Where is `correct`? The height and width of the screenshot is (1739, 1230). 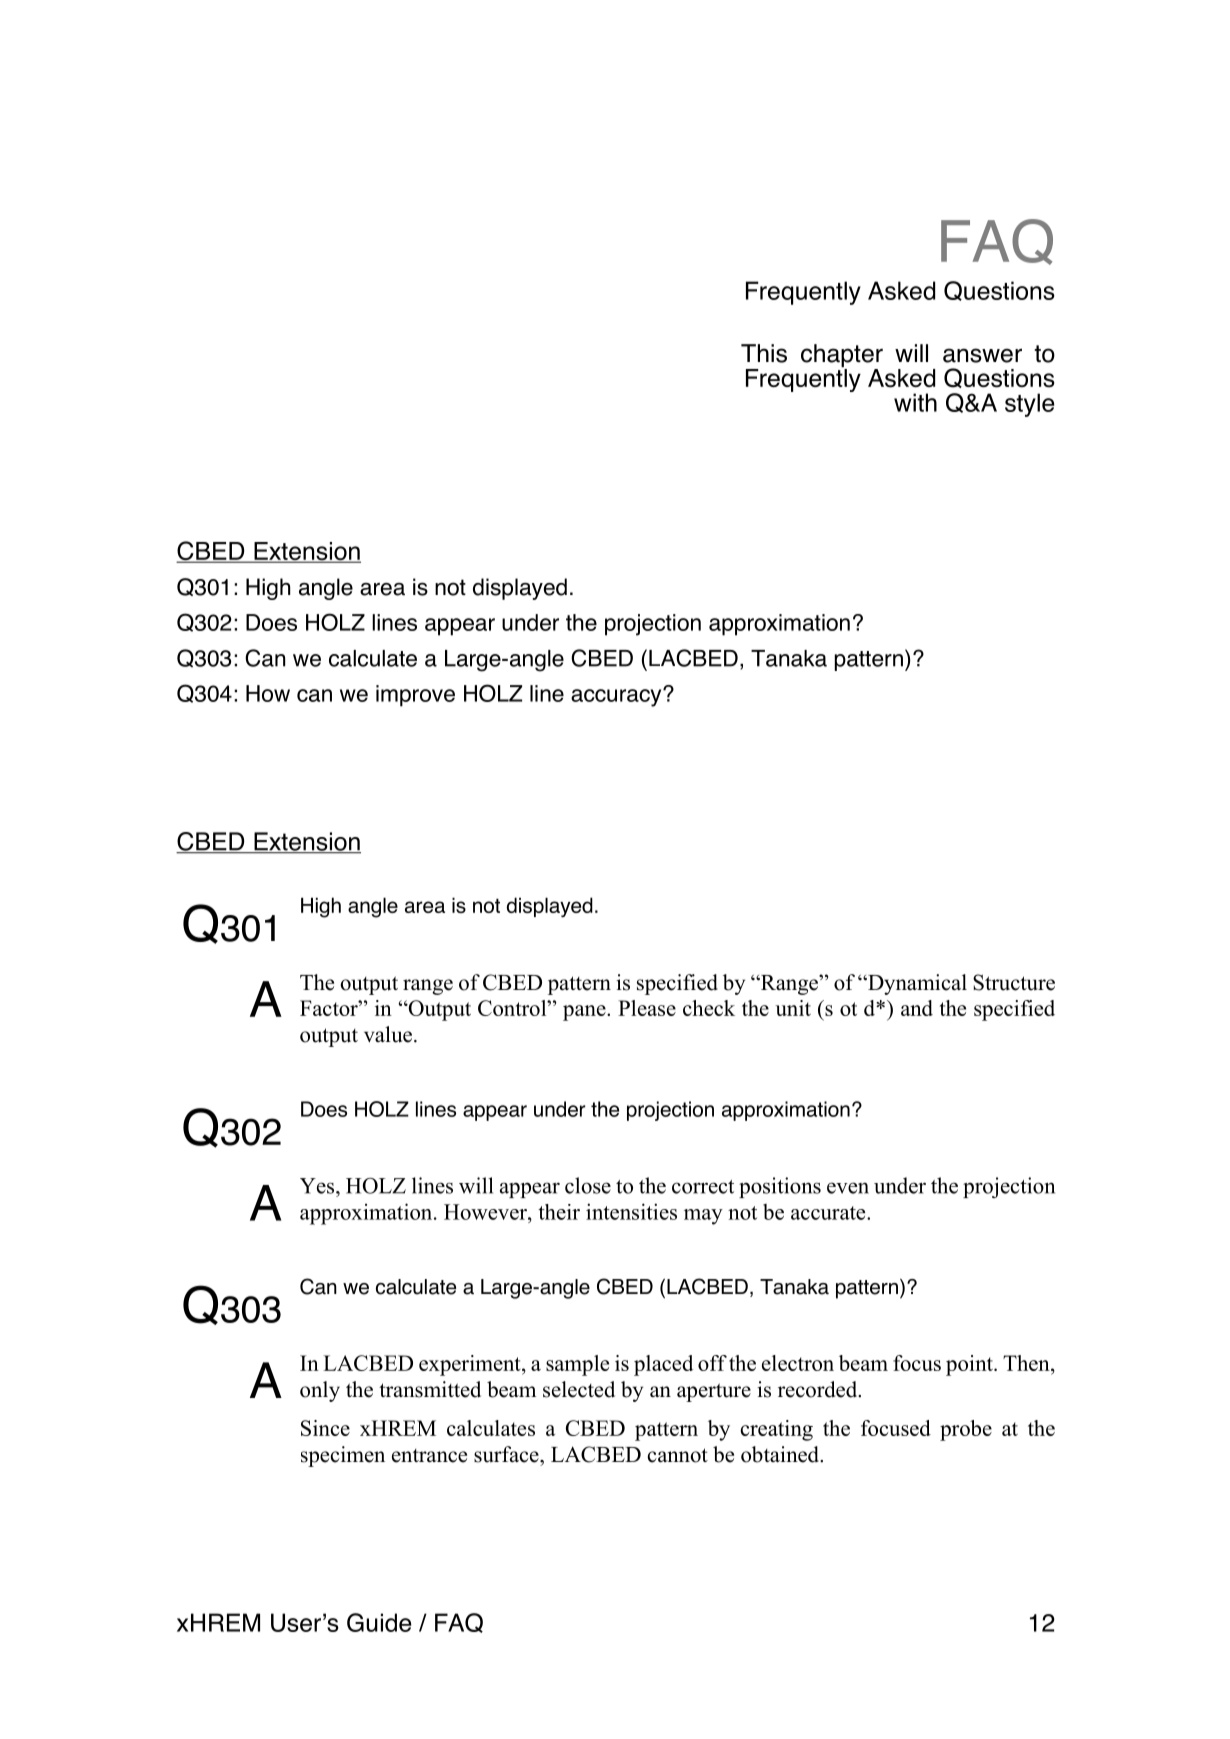 correct is located at coordinates (703, 1187).
